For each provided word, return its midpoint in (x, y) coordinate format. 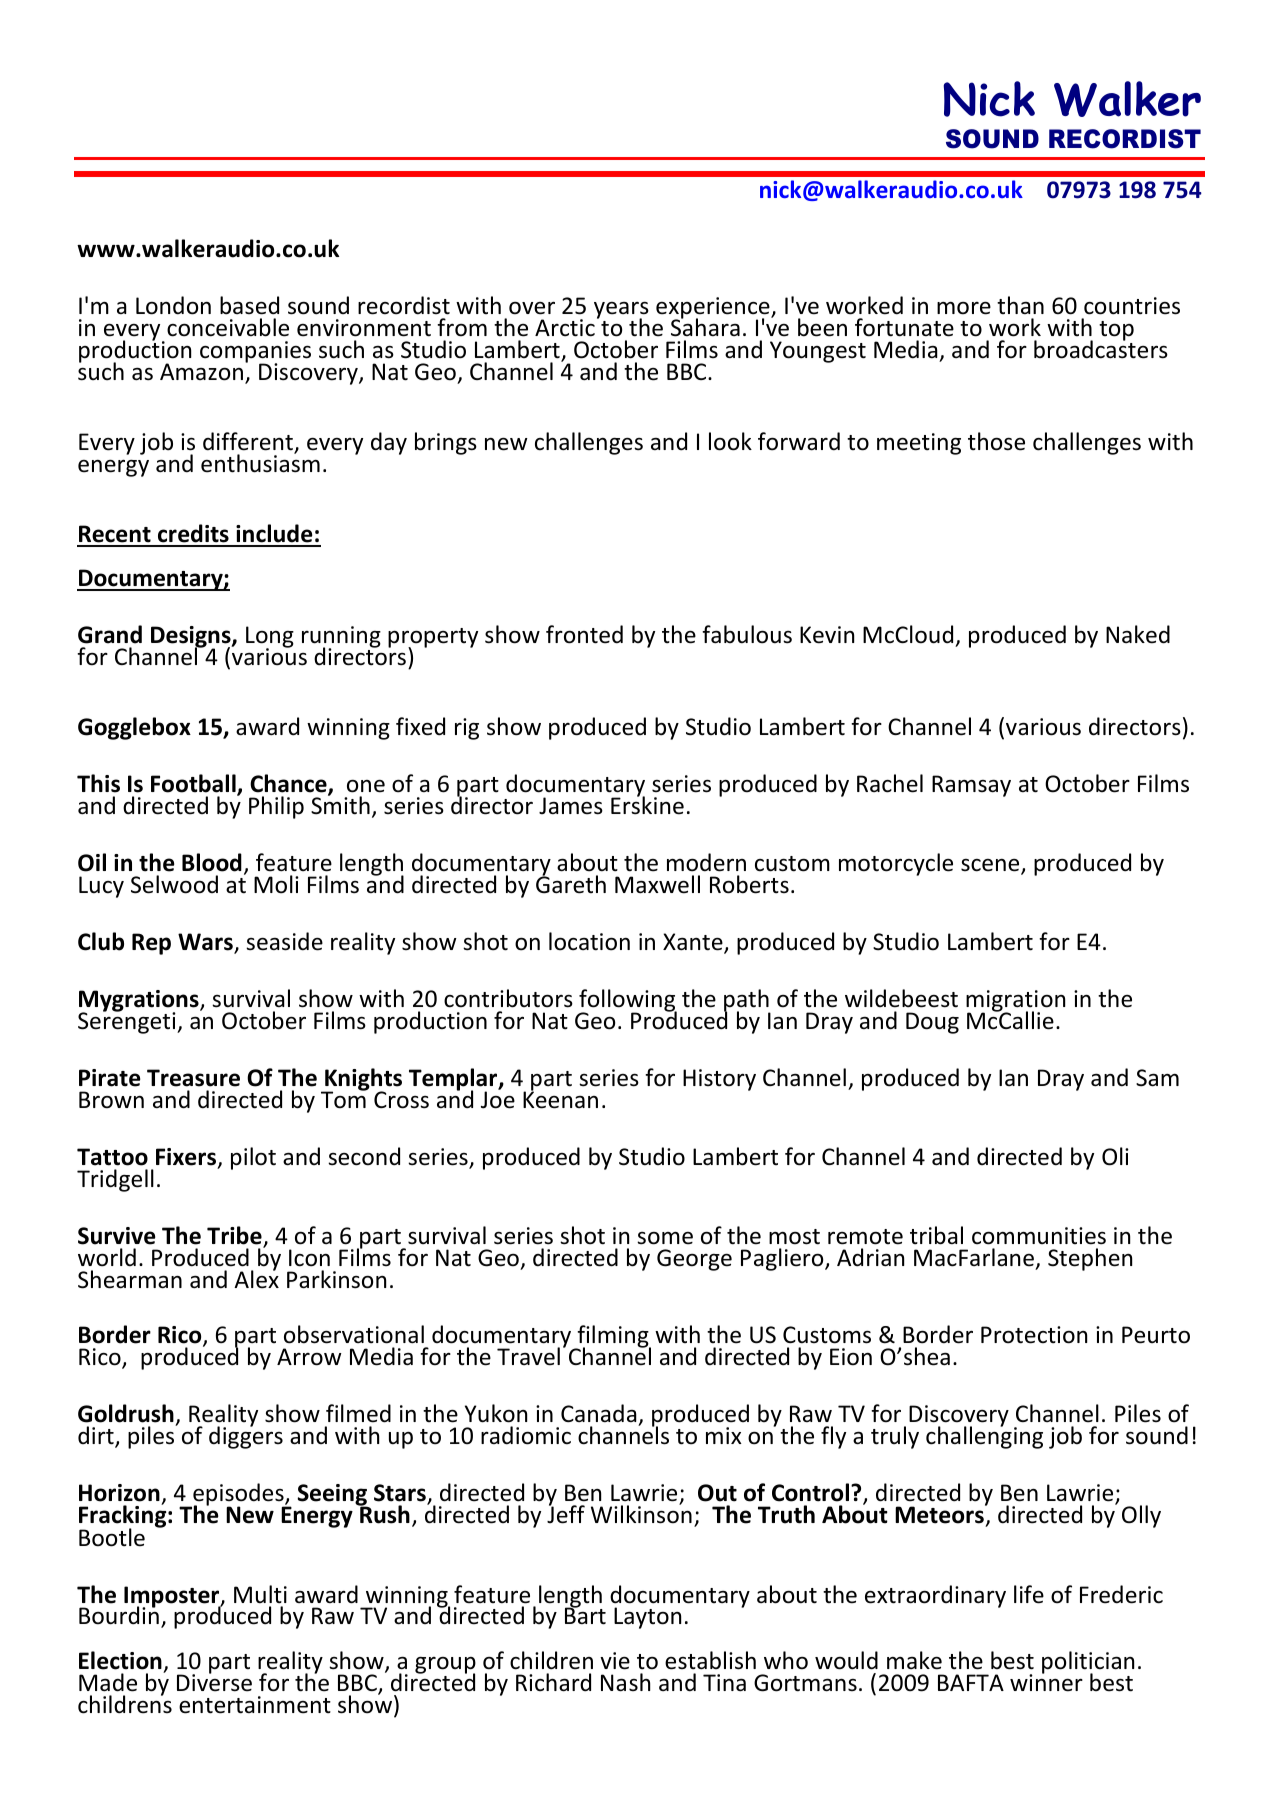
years (621, 311)
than (1020, 305)
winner (1046, 1682)
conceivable (228, 327)
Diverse (214, 1682)
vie (615, 1661)
